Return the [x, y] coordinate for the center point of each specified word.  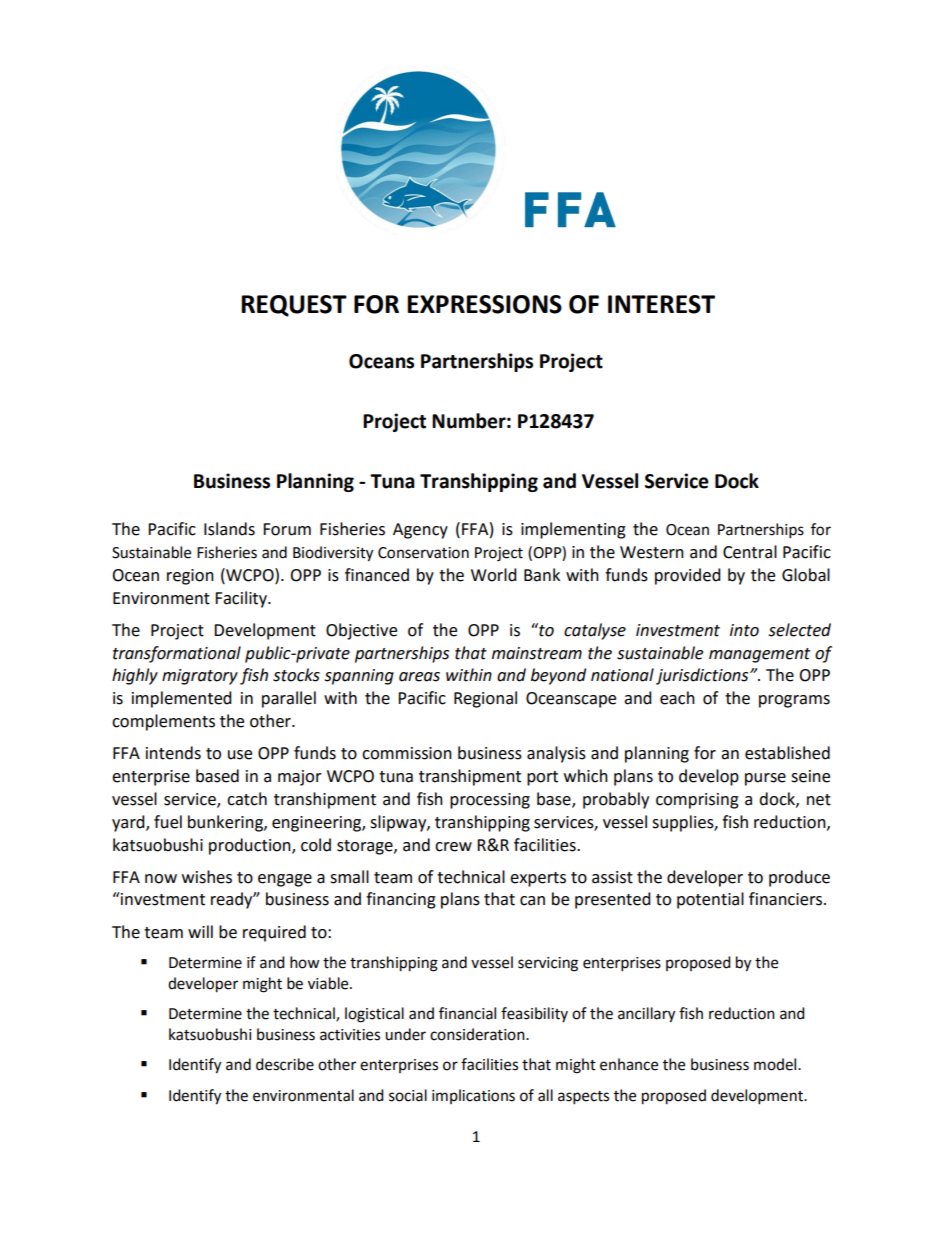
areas [419, 677]
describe [285, 1064]
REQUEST [294, 306]
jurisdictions [703, 676]
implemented [182, 699]
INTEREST [661, 304]
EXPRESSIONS [484, 304]
